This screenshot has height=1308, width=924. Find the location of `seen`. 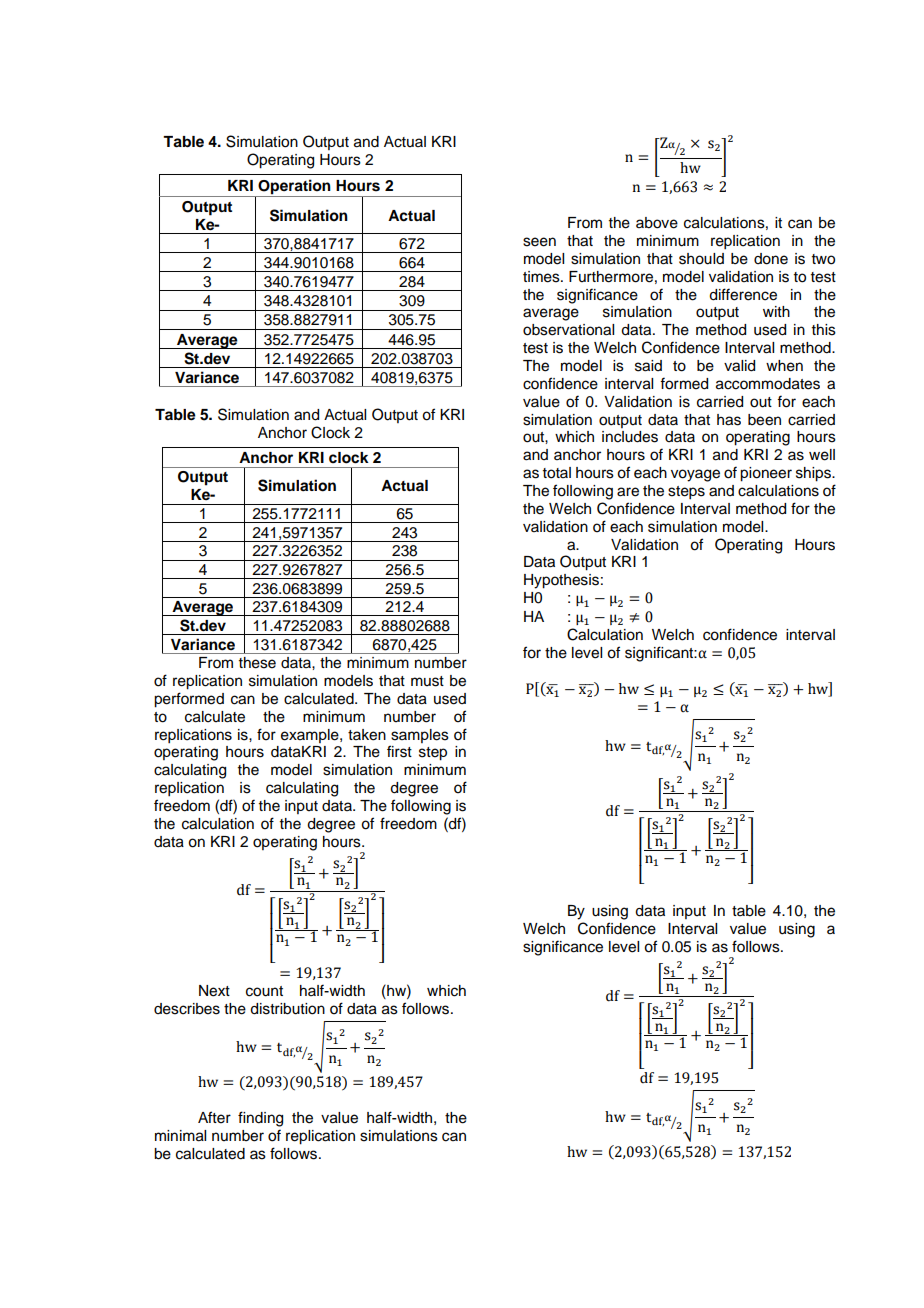

seen is located at coordinates (539, 242).
